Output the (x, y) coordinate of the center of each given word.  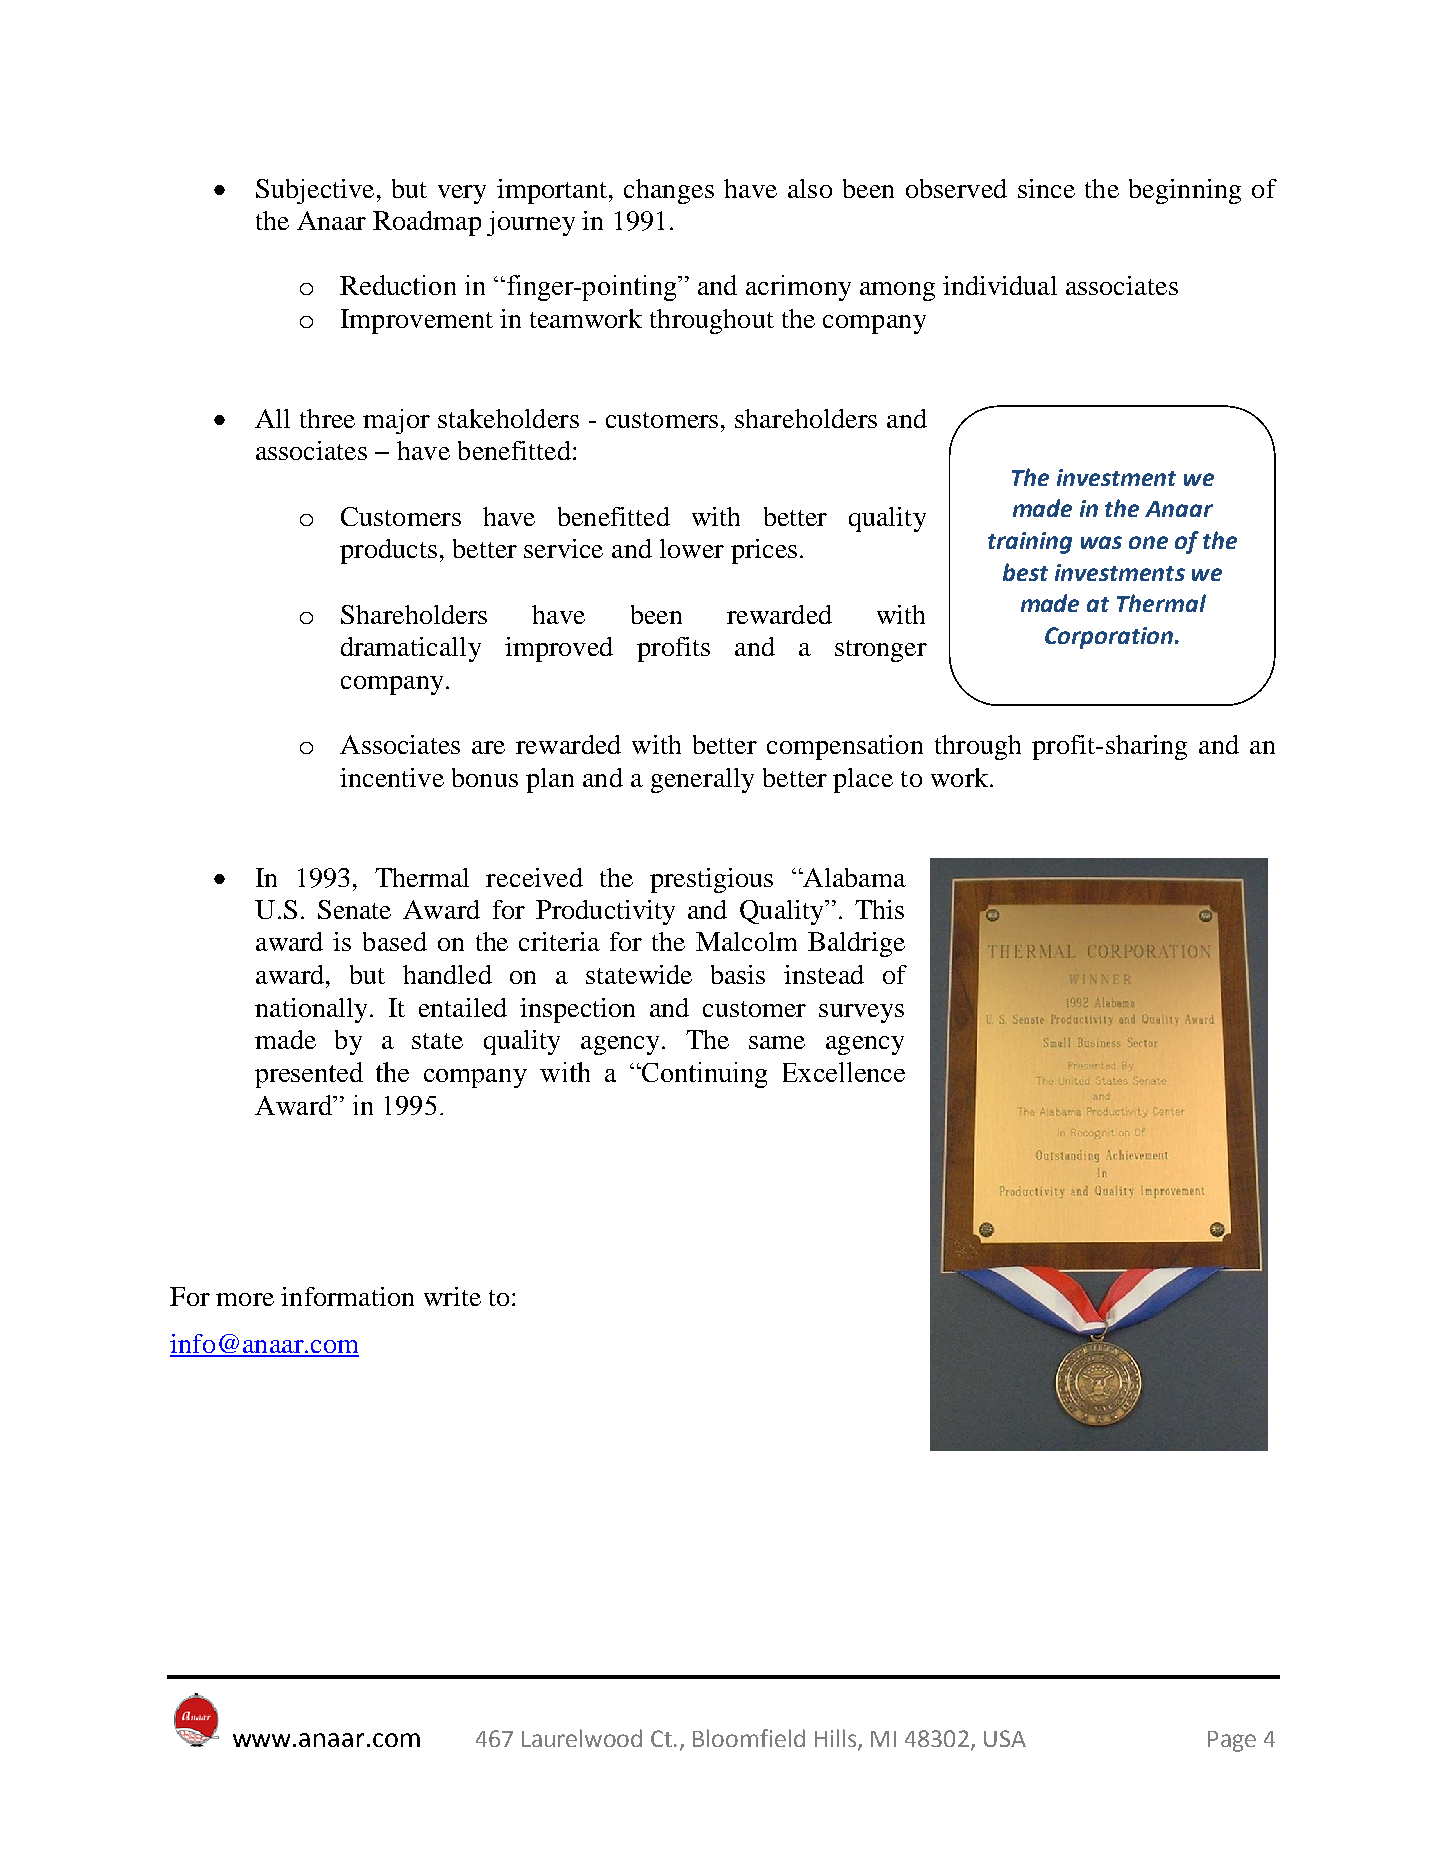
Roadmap (427, 223)
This (879, 909)
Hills (837, 1739)
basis (738, 974)
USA (1005, 1738)
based (395, 941)
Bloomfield (749, 1738)
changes (669, 191)
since (1046, 188)
